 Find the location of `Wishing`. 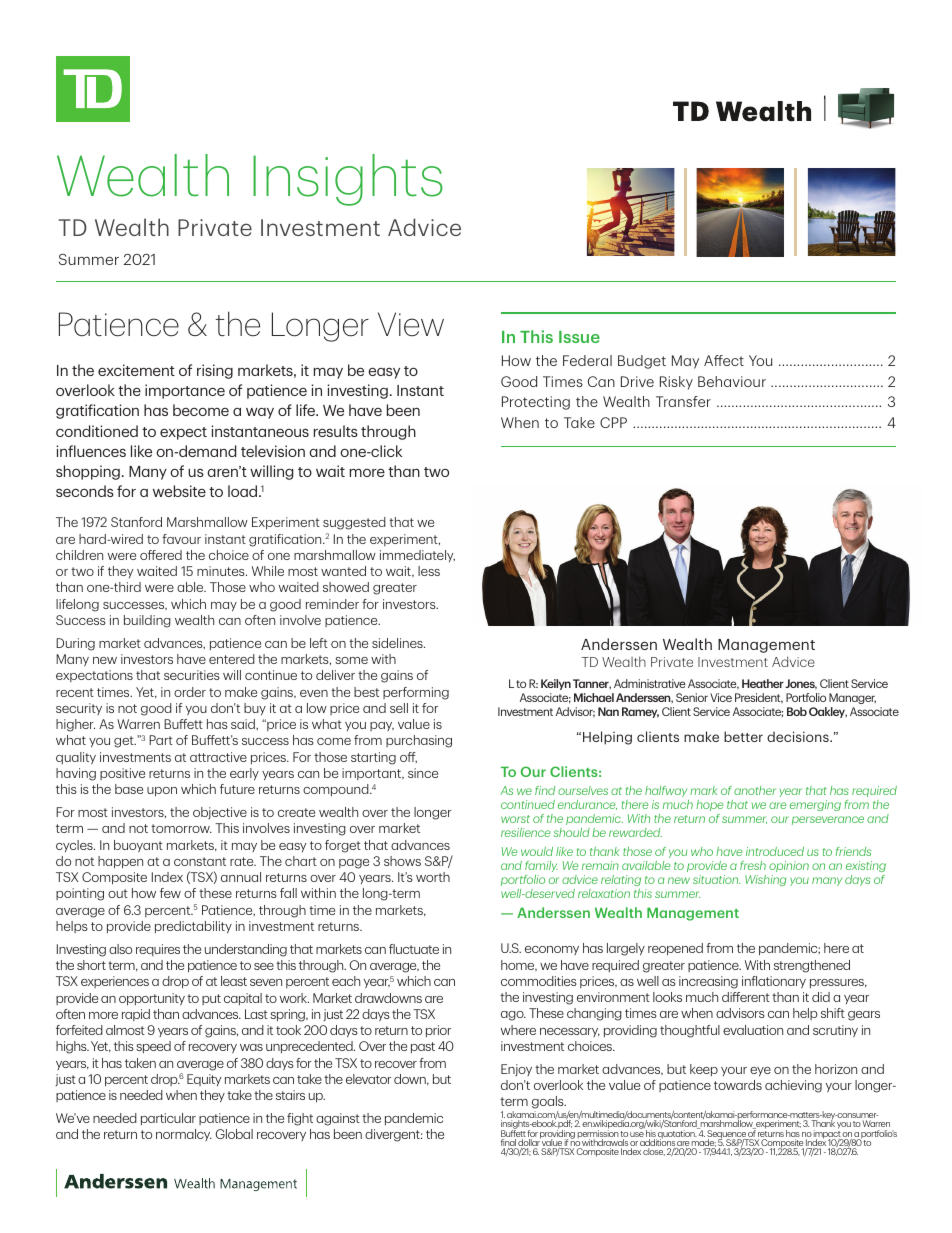

Wishing is located at coordinates (765, 880).
